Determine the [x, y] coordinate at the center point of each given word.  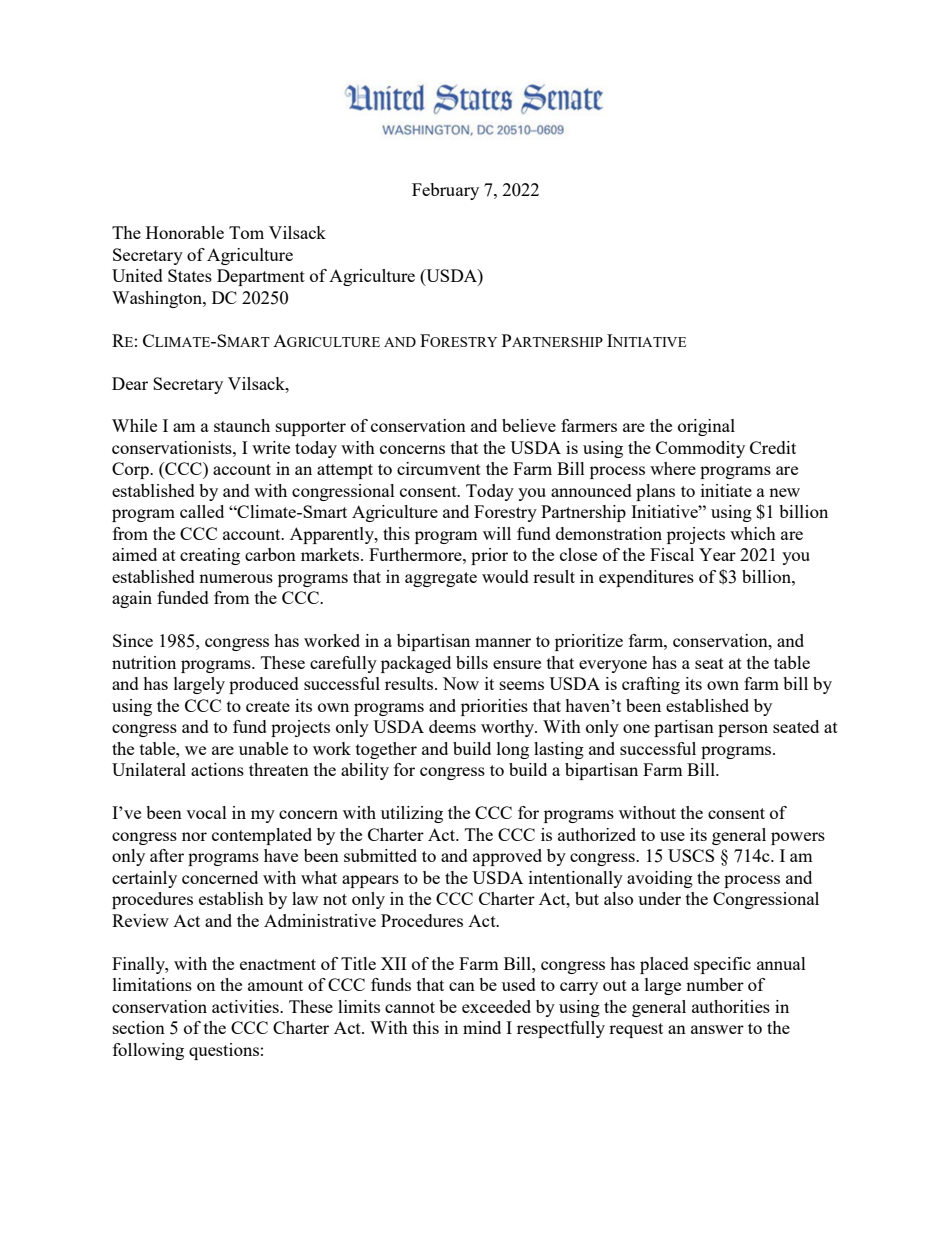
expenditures [646, 578]
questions [224, 1051]
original [706, 427]
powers [798, 838]
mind [482, 1027]
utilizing [412, 814]
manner [503, 642]
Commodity [700, 449]
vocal [206, 812]
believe [529, 425]
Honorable [185, 232]
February [445, 191]
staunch [242, 425]
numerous [236, 578]
